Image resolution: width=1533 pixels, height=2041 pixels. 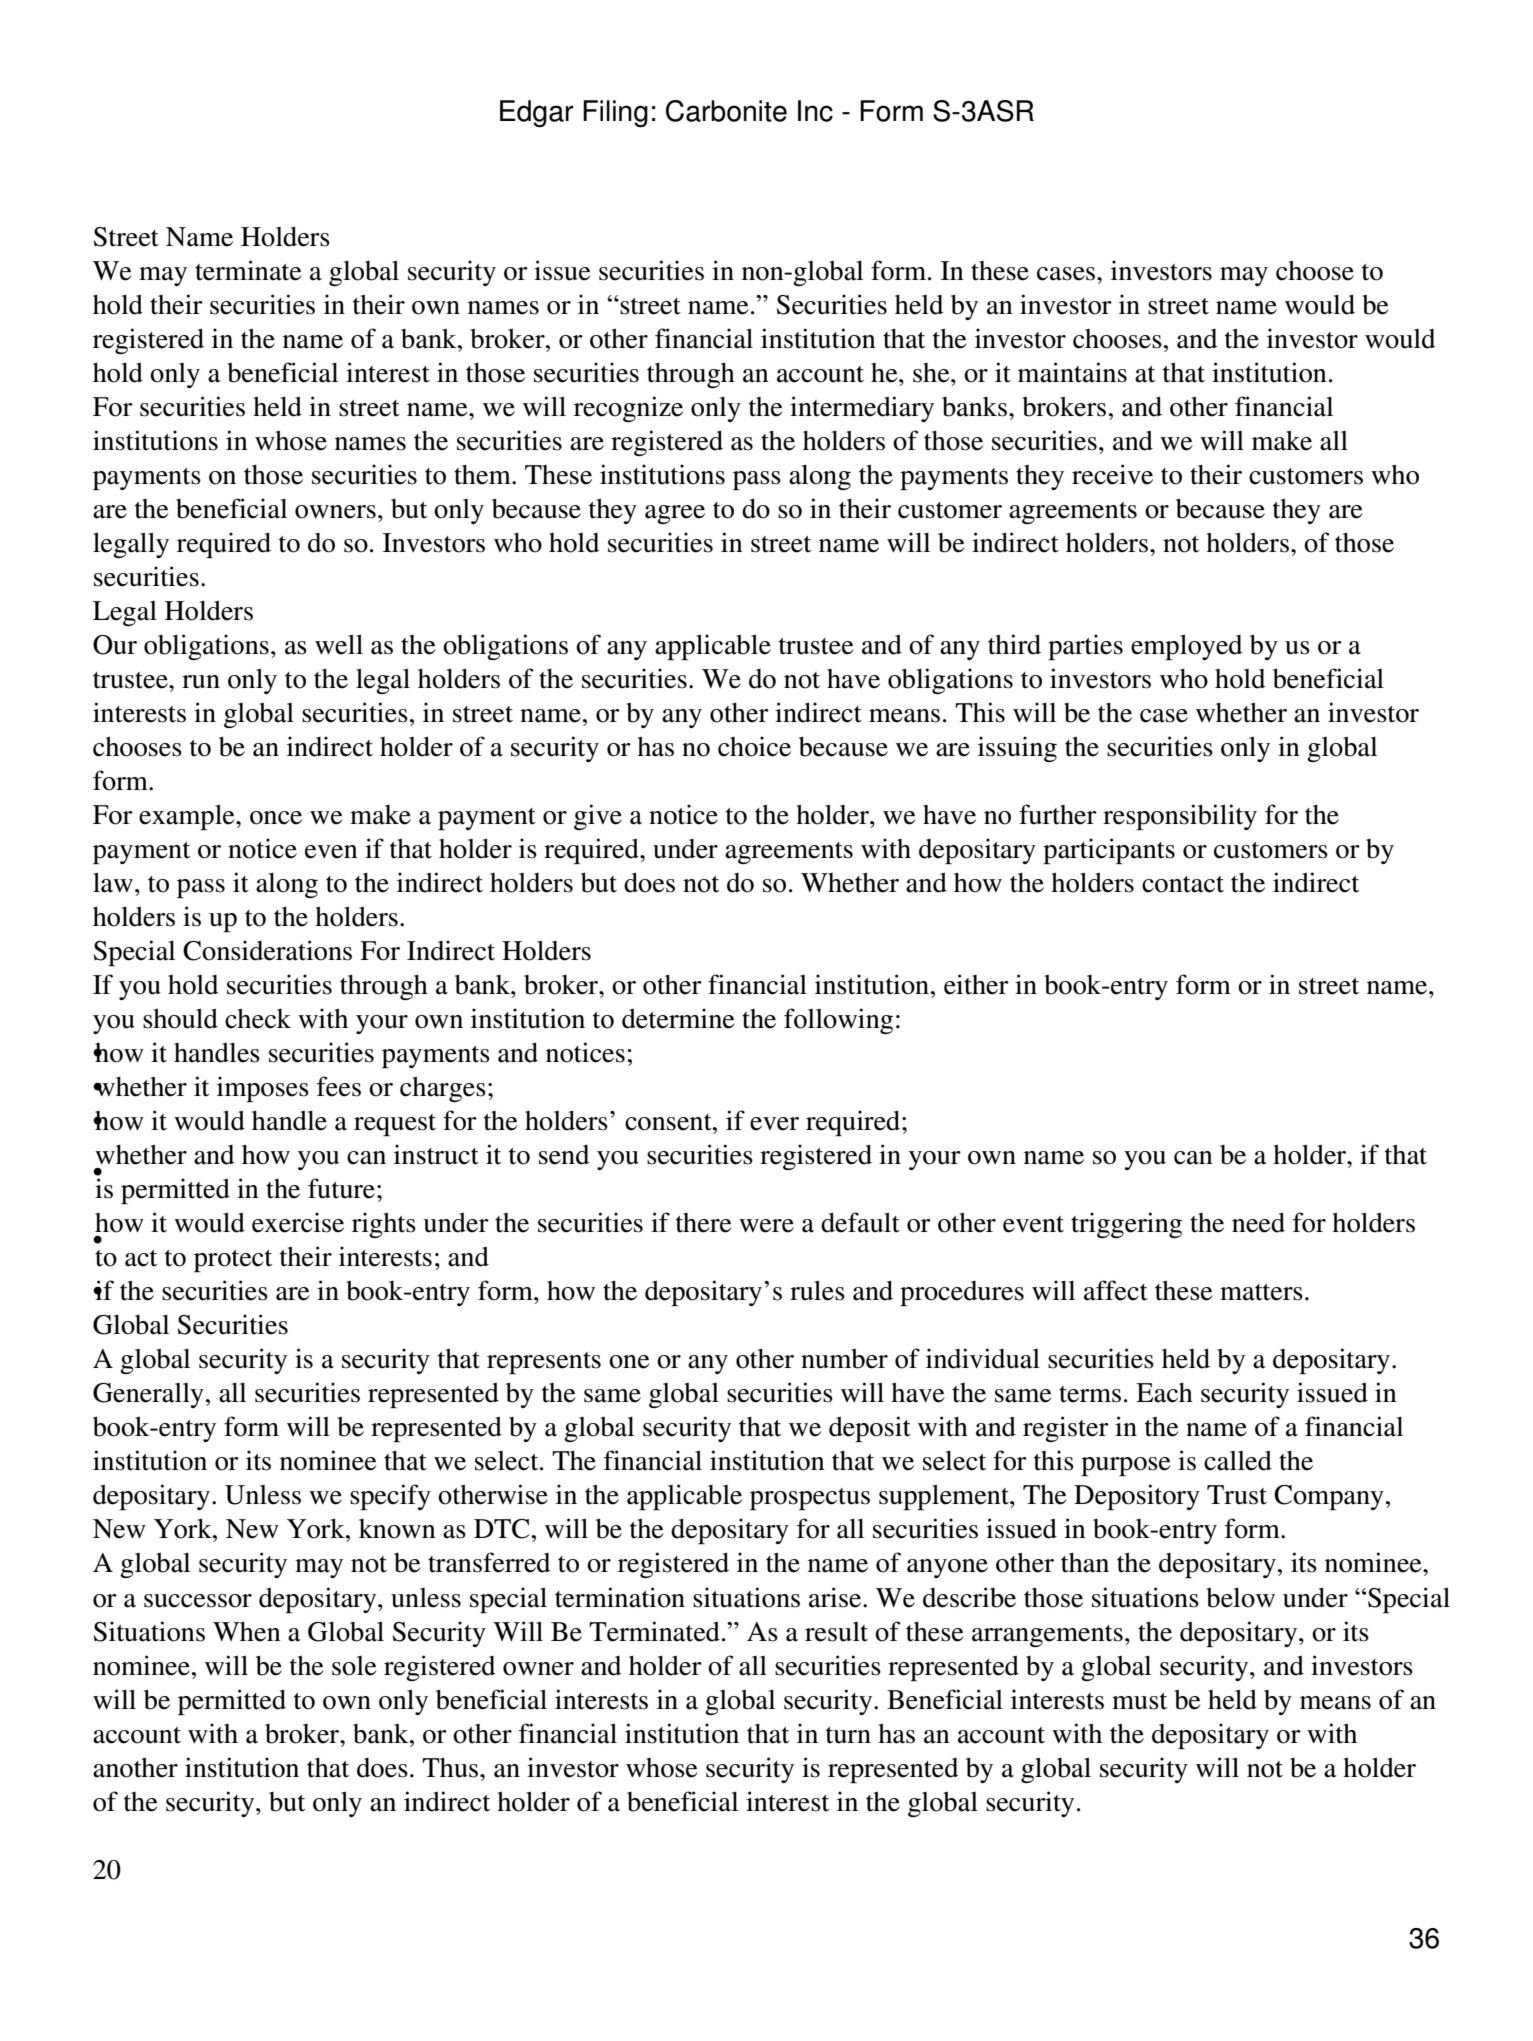 I want to click on turn, so click(x=848, y=1735).
